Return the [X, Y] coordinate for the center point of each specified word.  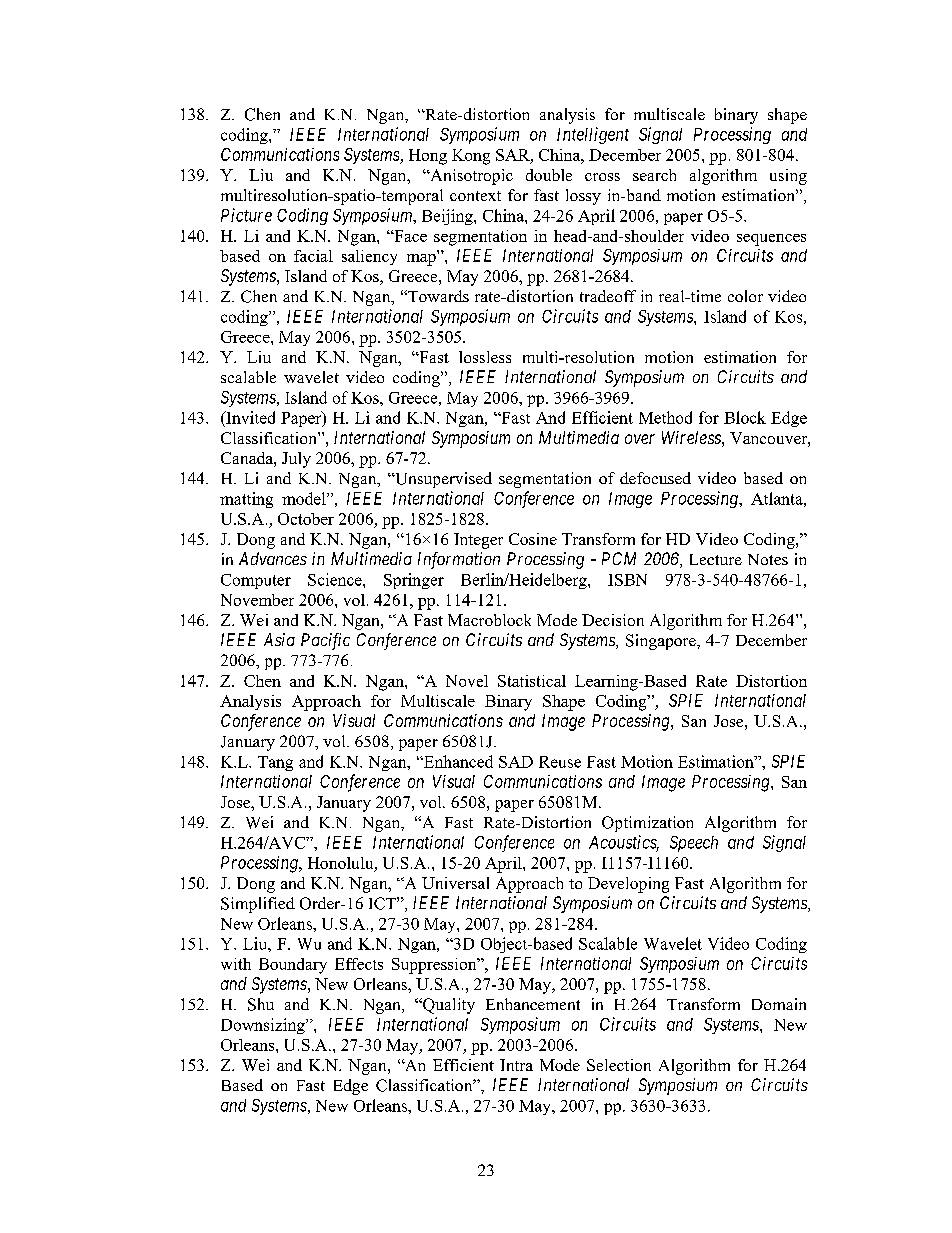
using [788, 177]
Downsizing [264, 1026]
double [549, 175]
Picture [246, 215]
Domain [779, 1004]
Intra [516, 1065]
